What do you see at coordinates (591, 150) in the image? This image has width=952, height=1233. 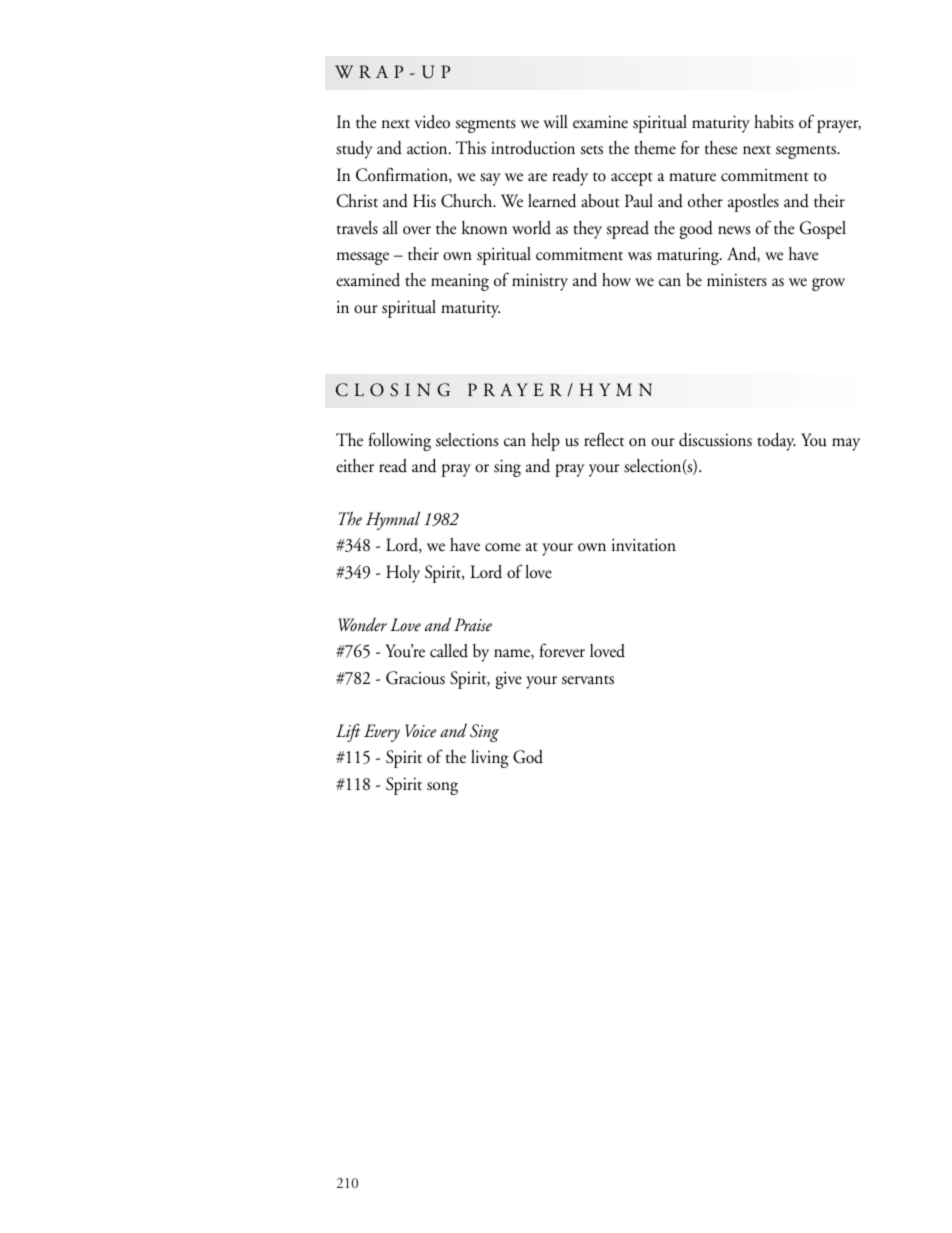 I see `sets` at bounding box center [591, 150].
